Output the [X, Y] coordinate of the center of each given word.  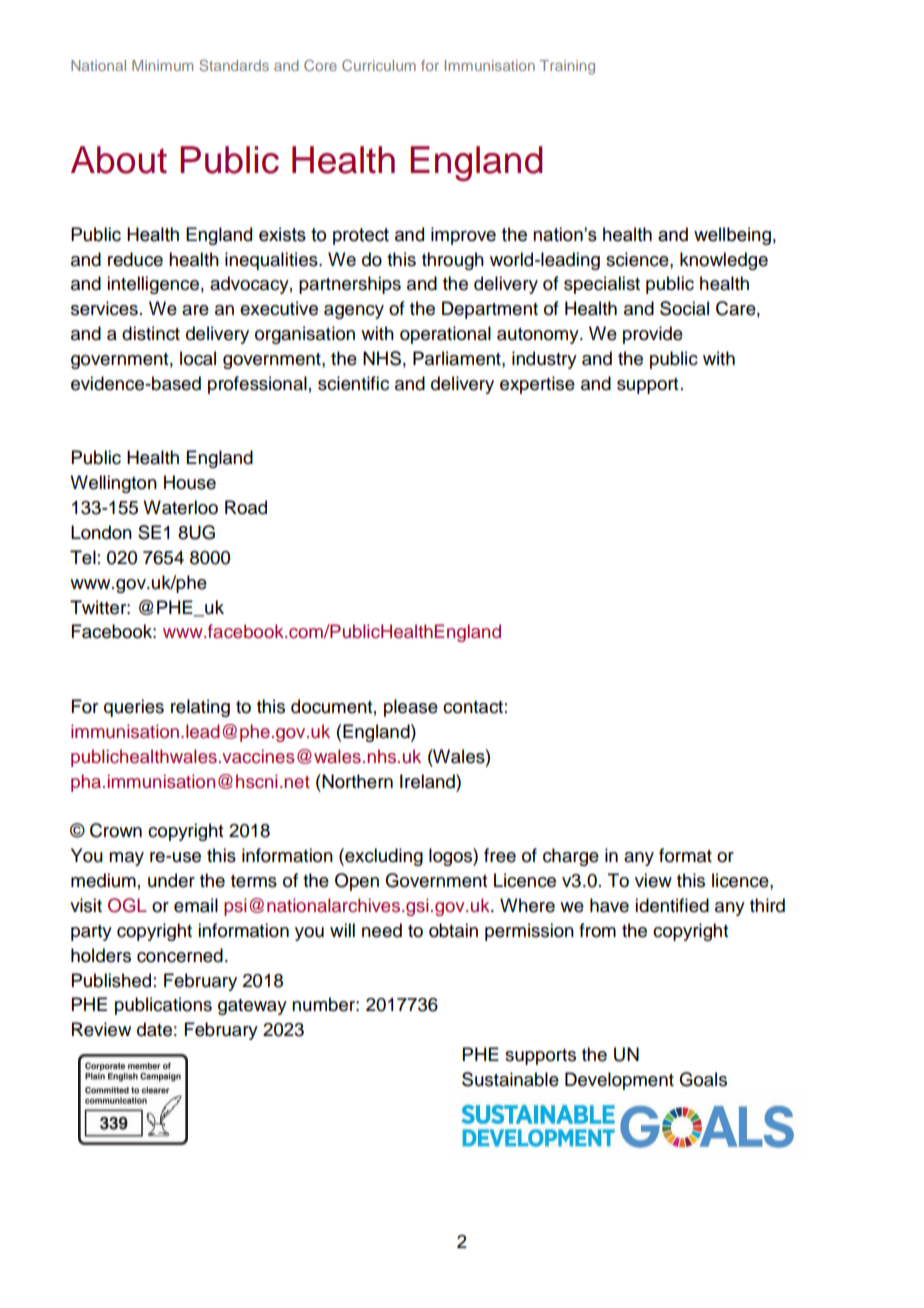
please [411, 708]
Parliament [458, 358]
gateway [252, 1007]
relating [200, 708]
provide [653, 335]
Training [567, 67]
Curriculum [379, 65]
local [198, 358]
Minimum [162, 65]
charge [571, 857]
